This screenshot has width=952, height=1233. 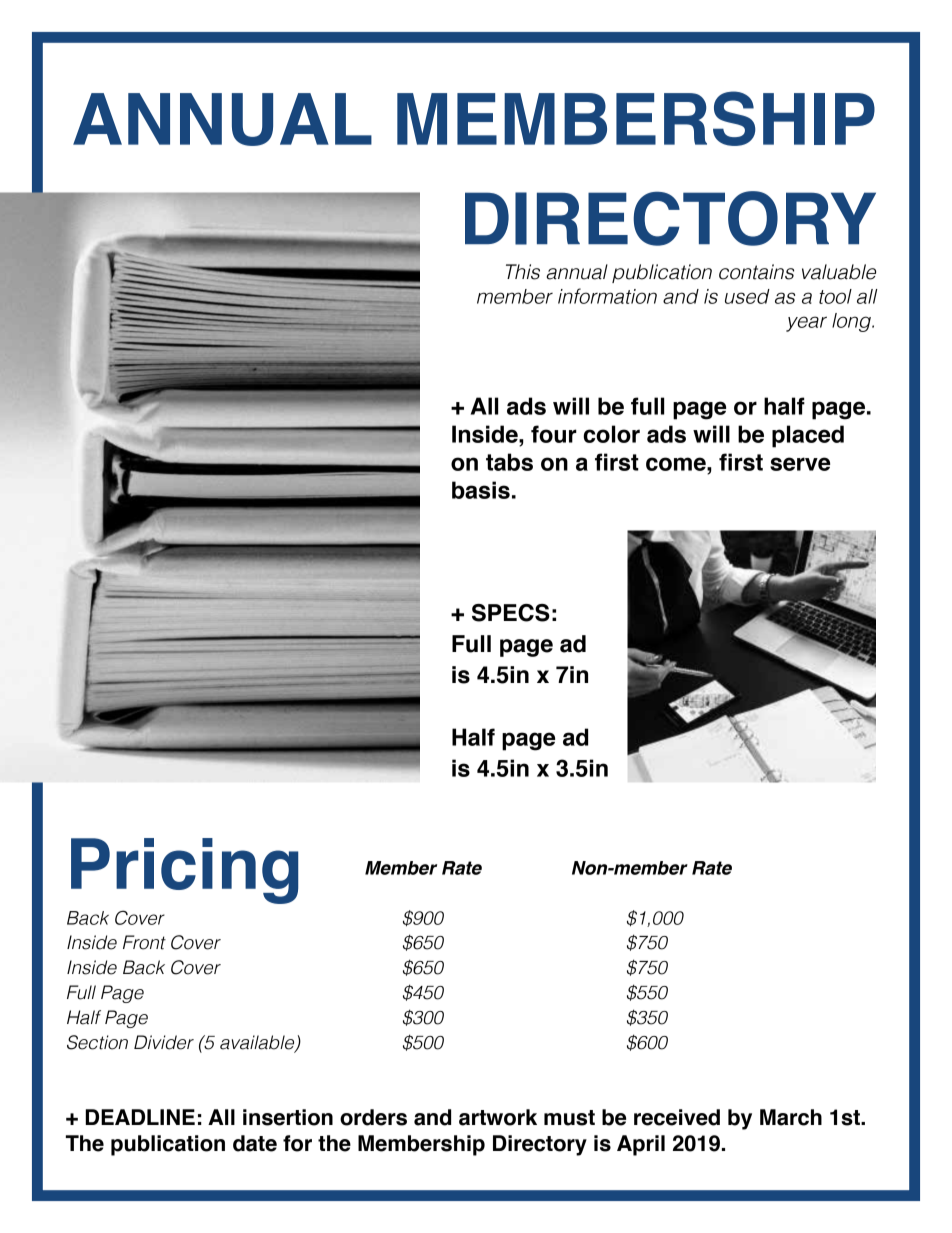 What do you see at coordinates (140, 1117) in the screenshot?
I see `DEADLINE` at bounding box center [140, 1117].
